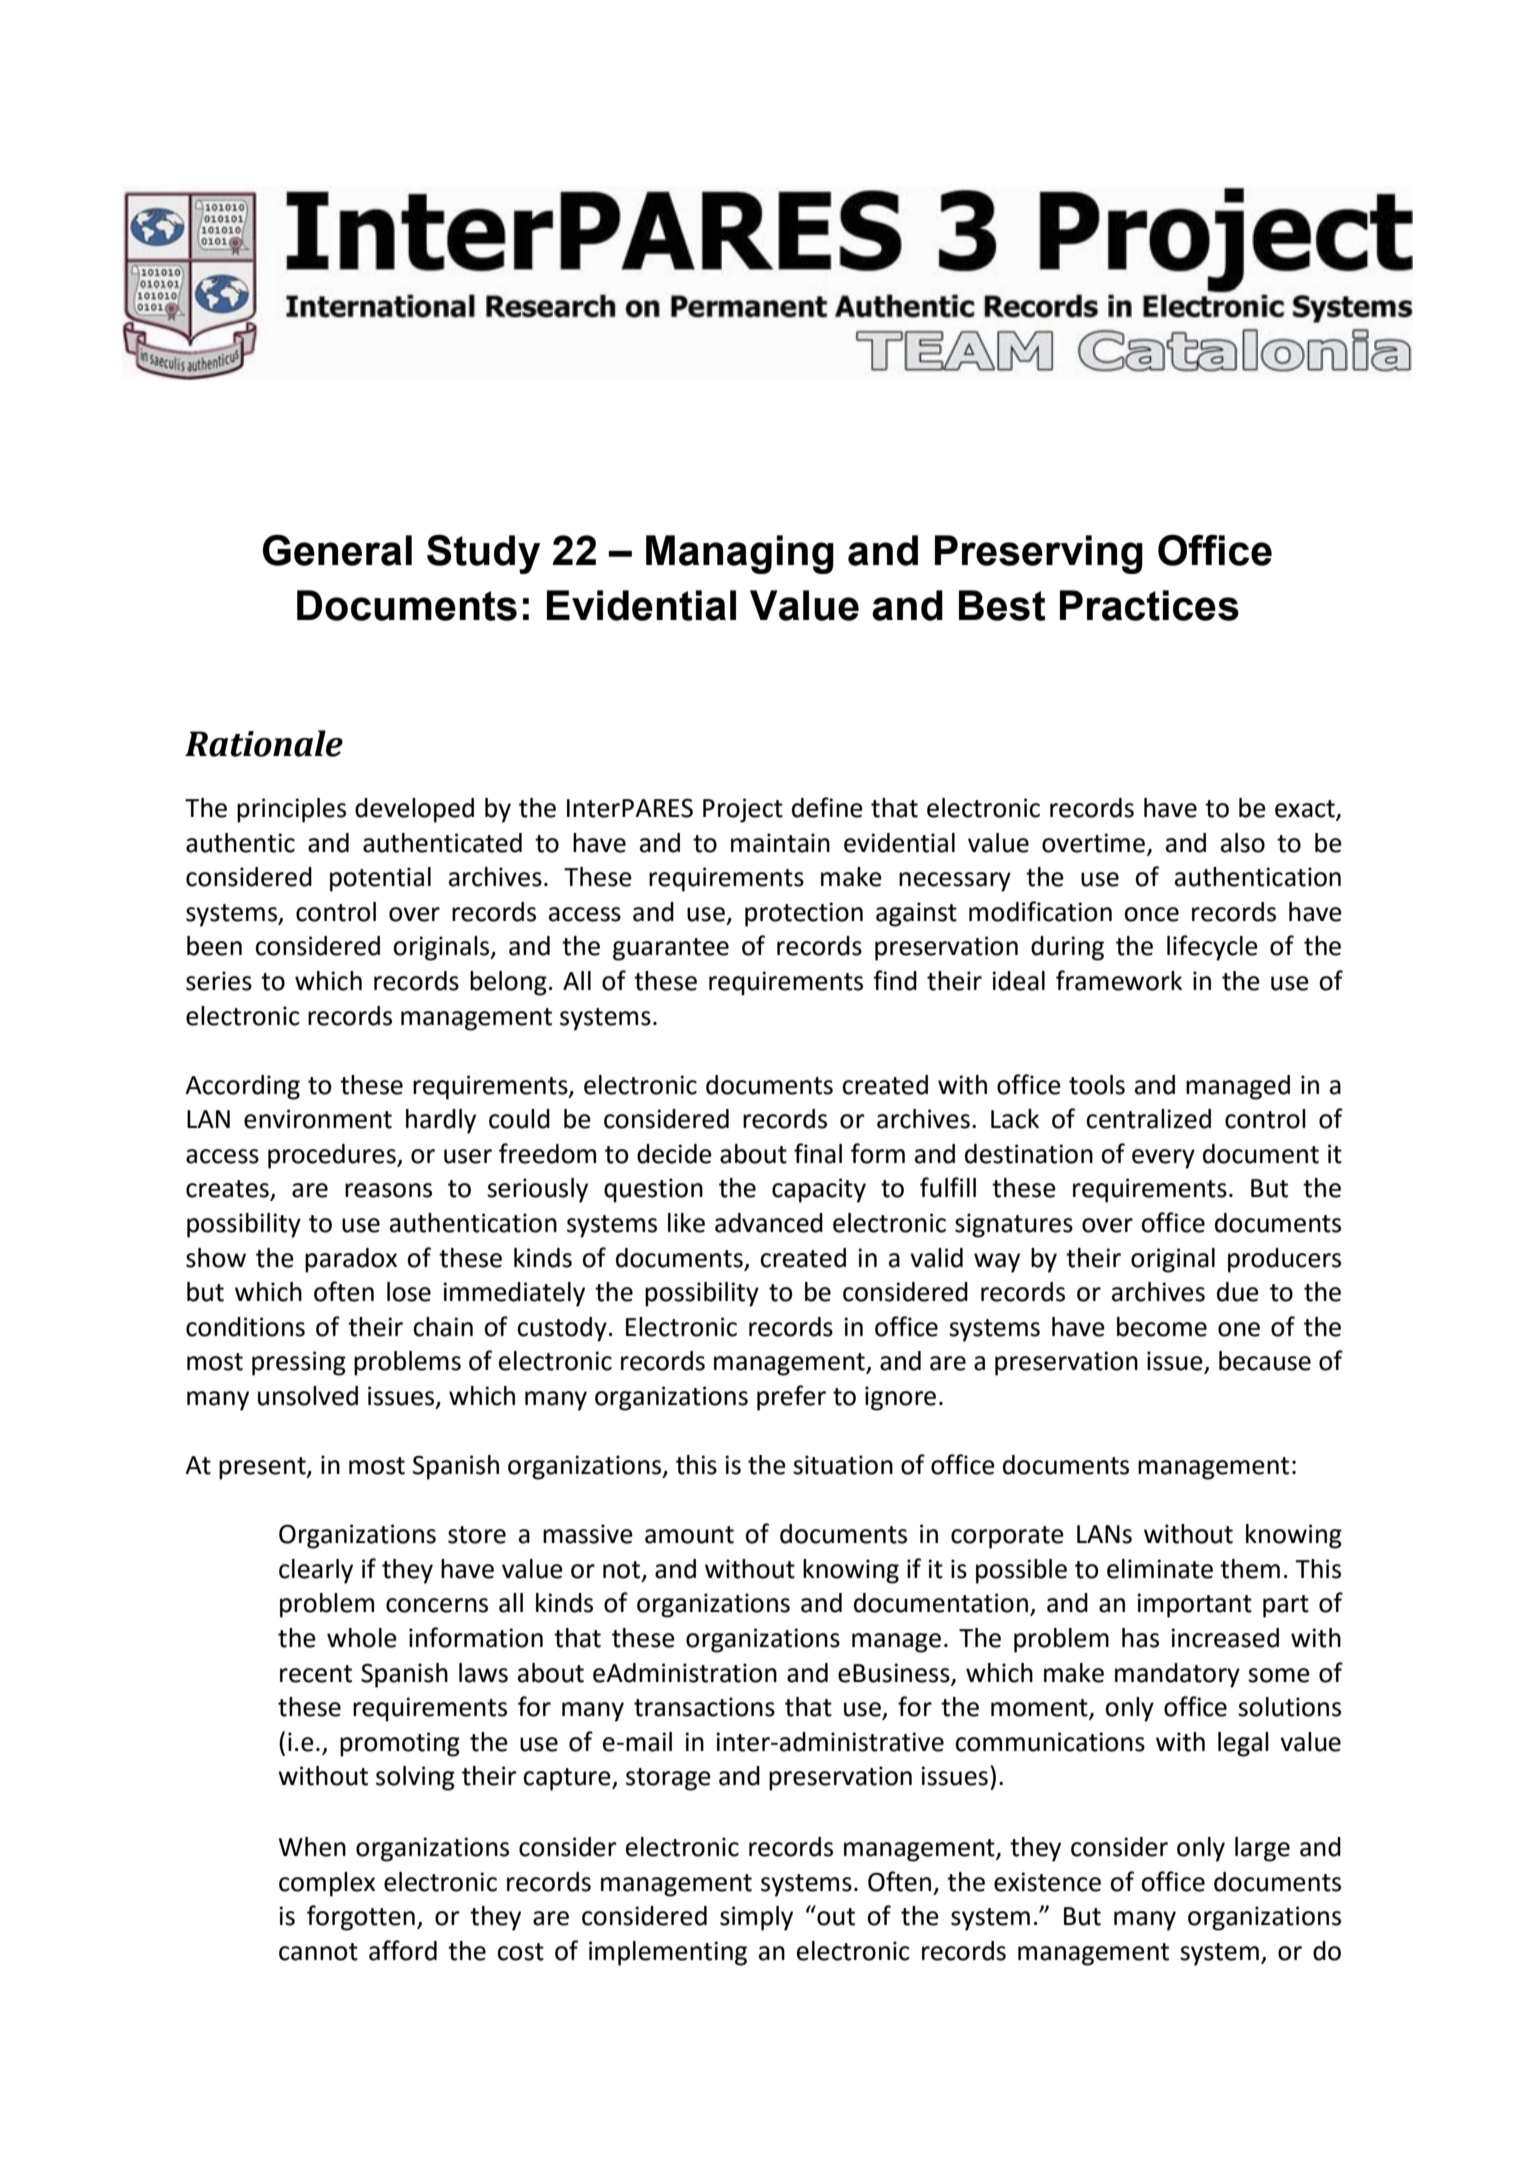  Describe the element at coordinates (843, 1465) in the screenshot. I see `situation` at that location.
